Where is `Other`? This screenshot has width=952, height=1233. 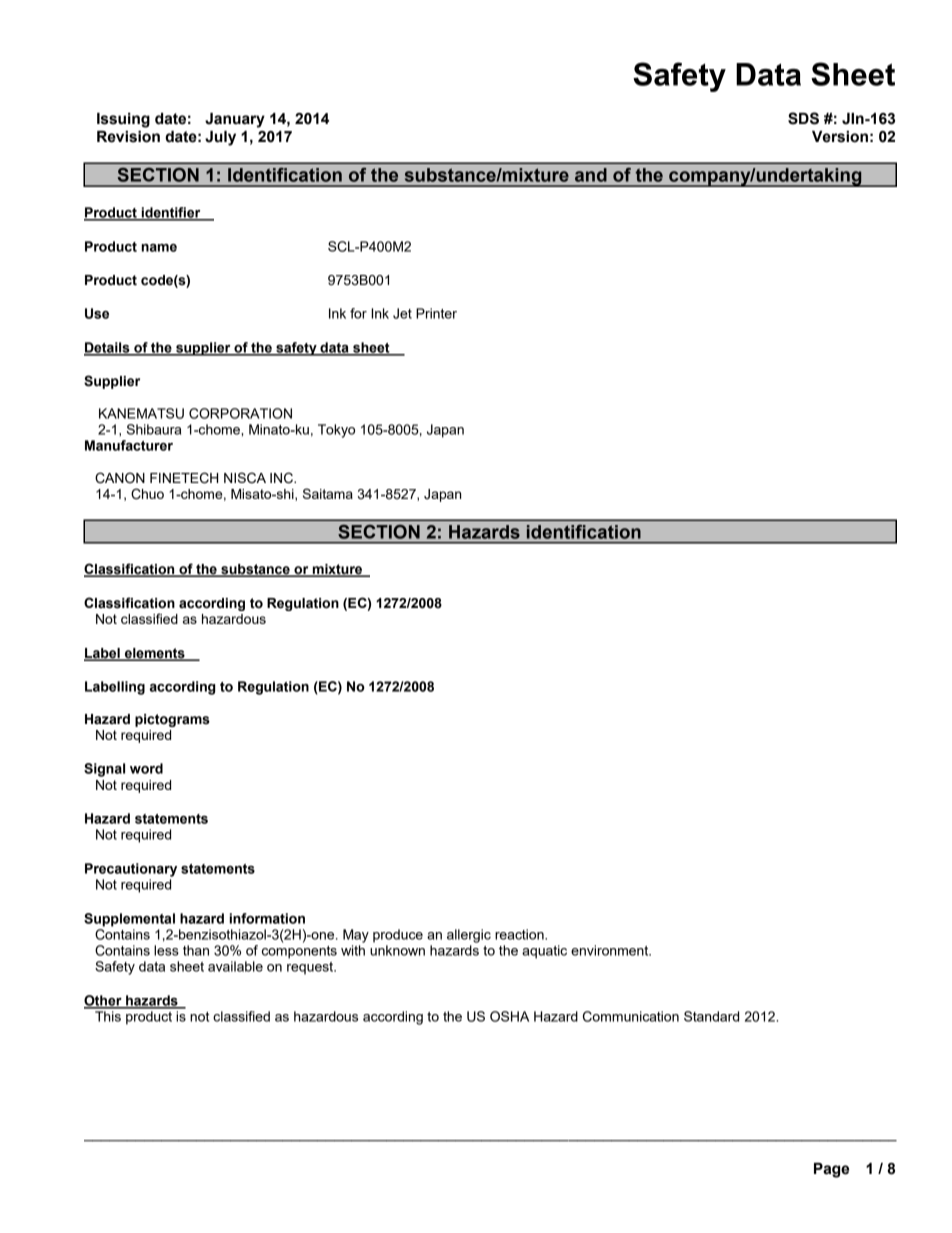 Other is located at coordinates (104, 1001).
